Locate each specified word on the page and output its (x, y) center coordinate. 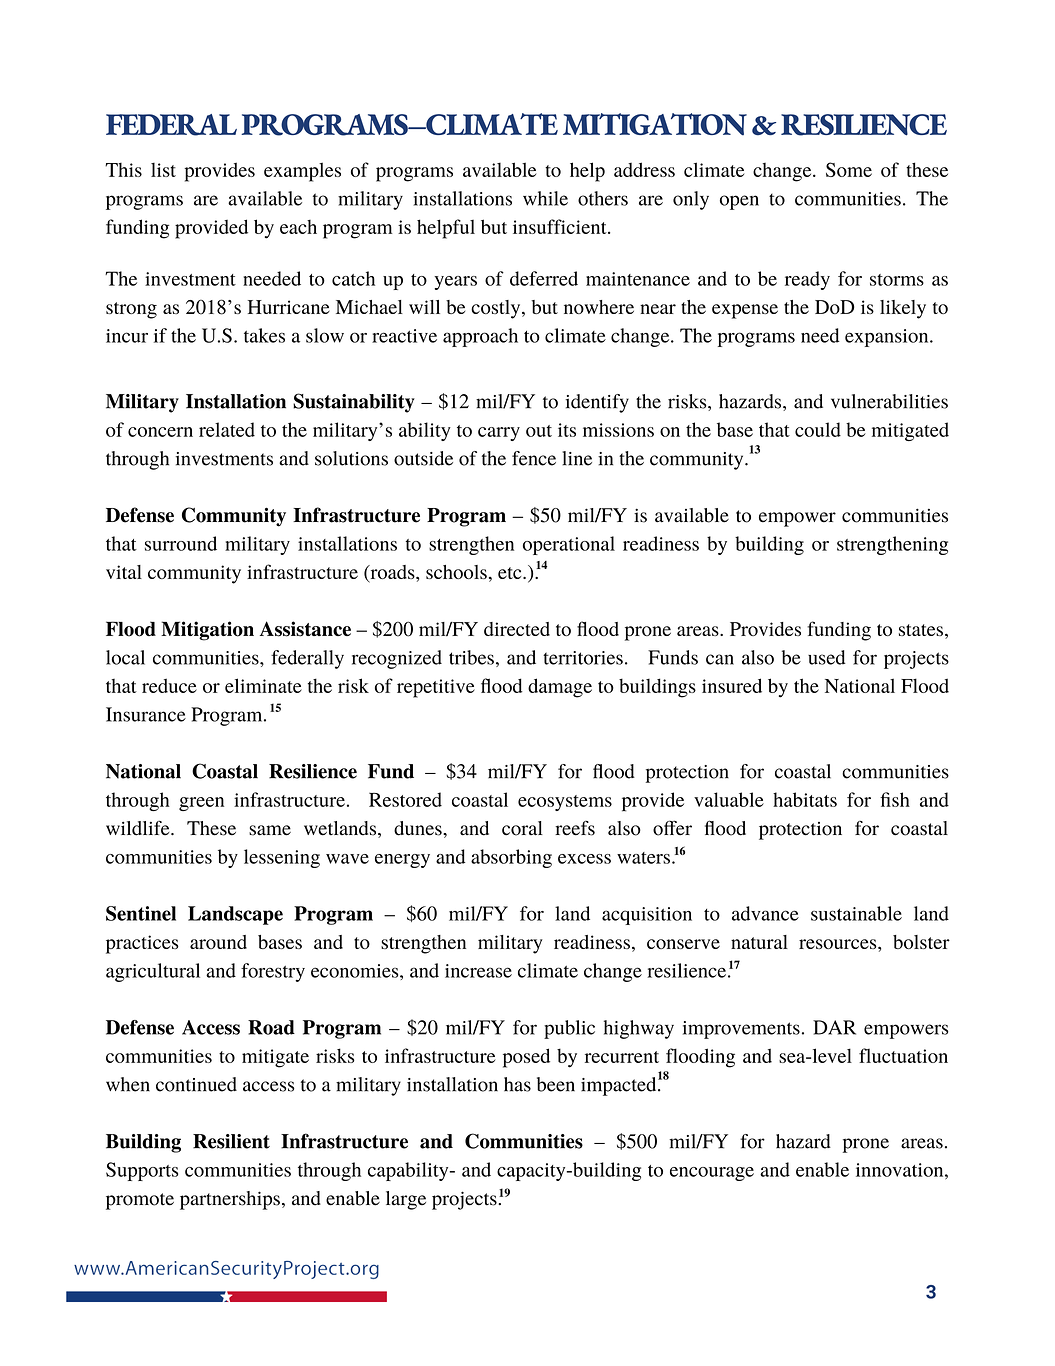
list (163, 169)
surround (181, 543)
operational (569, 545)
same (270, 830)
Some (849, 169)
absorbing (511, 858)
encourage (712, 1174)
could (818, 429)
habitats (805, 799)
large (406, 1200)
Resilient (231, 1141)
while (545, 198)
